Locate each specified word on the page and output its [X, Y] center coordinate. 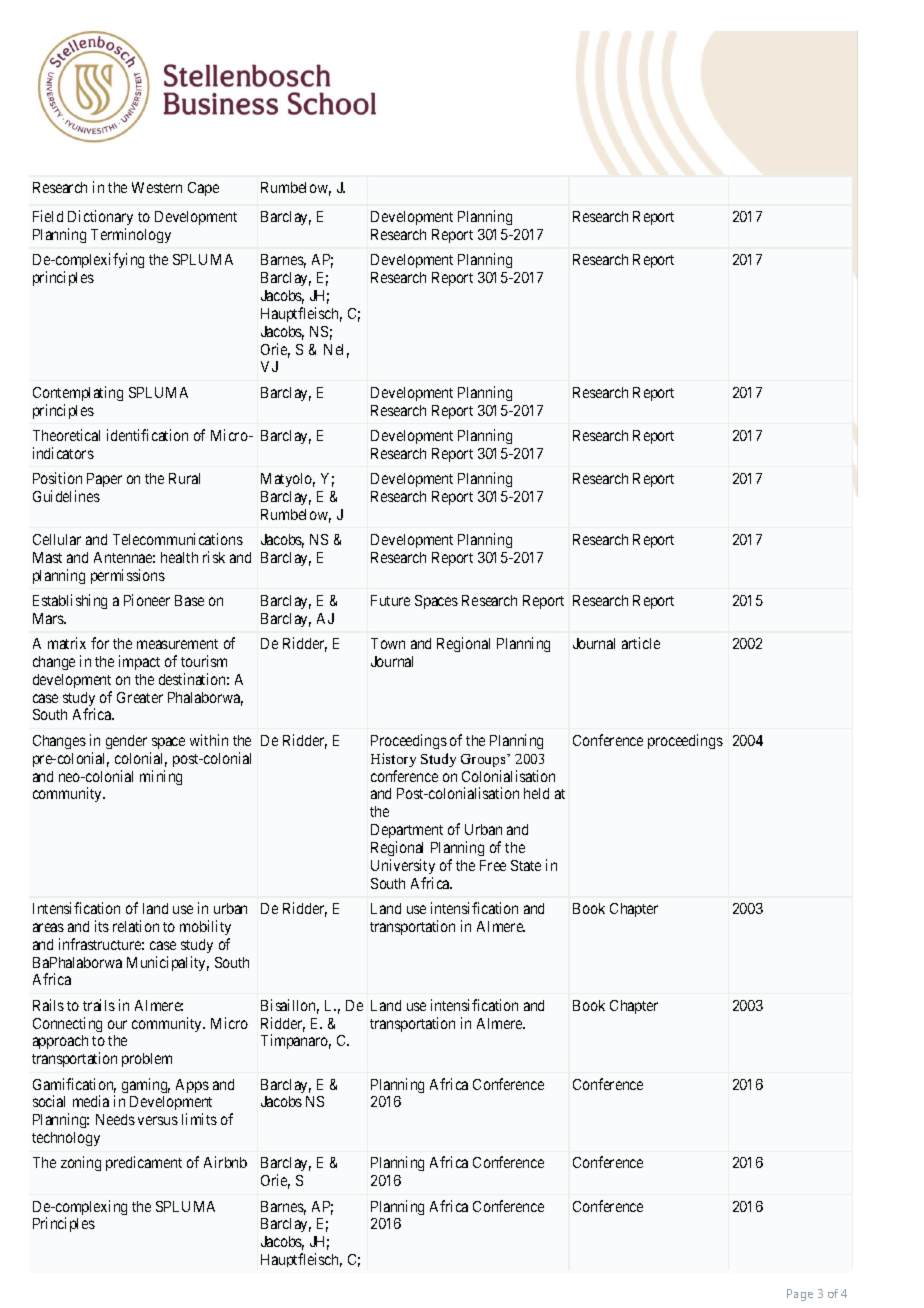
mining [161, 777]
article [641, 643]
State [526, 865]
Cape [203, 189]
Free [493, 865]
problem [147, 1060]
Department [407, 831]
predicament [144, 1163]
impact [139, 662]
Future [390, 600]
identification [147, 435]
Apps [192, 1086]
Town [388, 643]
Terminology [131, 235]
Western [157, 187]
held [536, 793]
